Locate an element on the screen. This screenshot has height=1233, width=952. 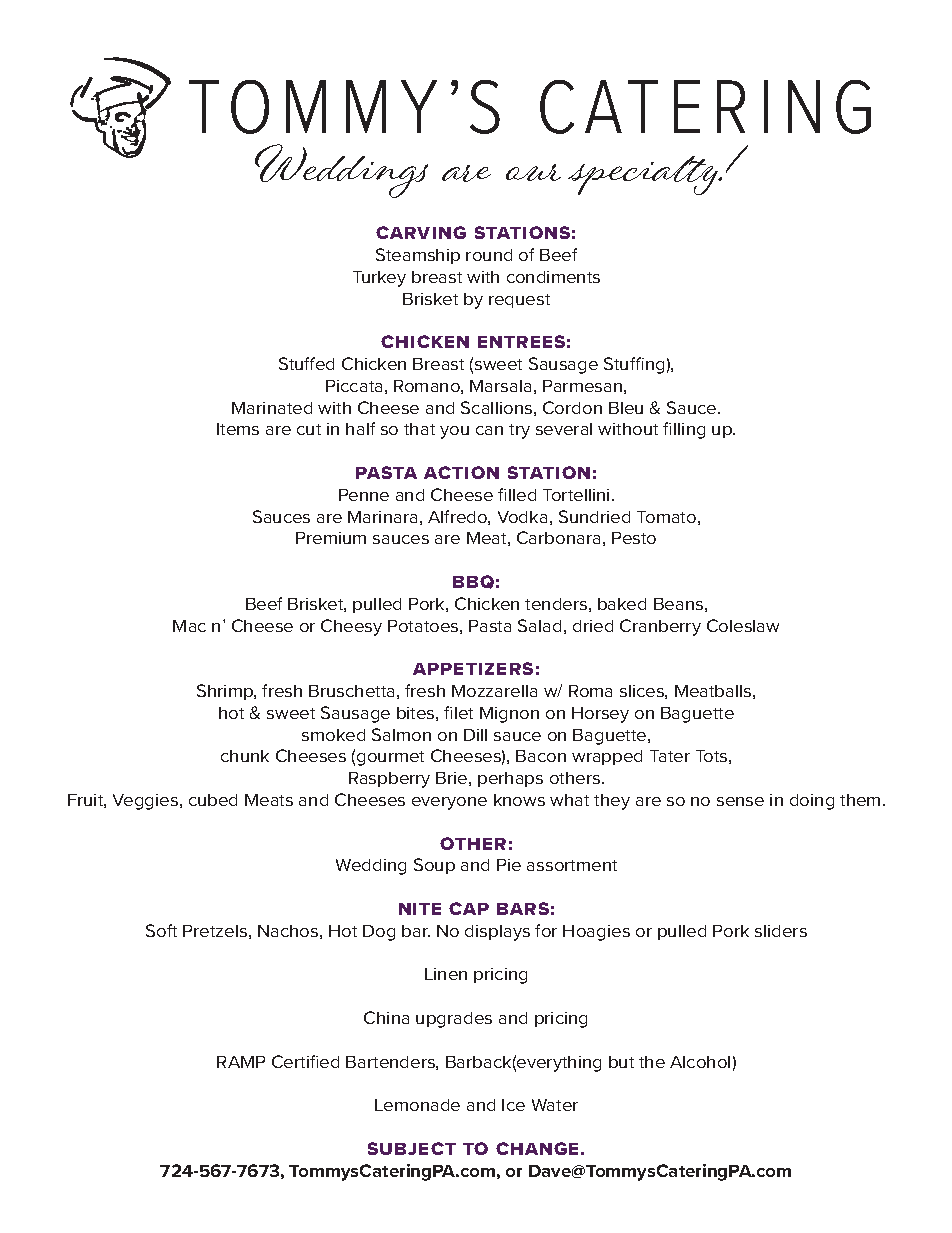
APPETIZERS is located at coordinates (473, 668).
